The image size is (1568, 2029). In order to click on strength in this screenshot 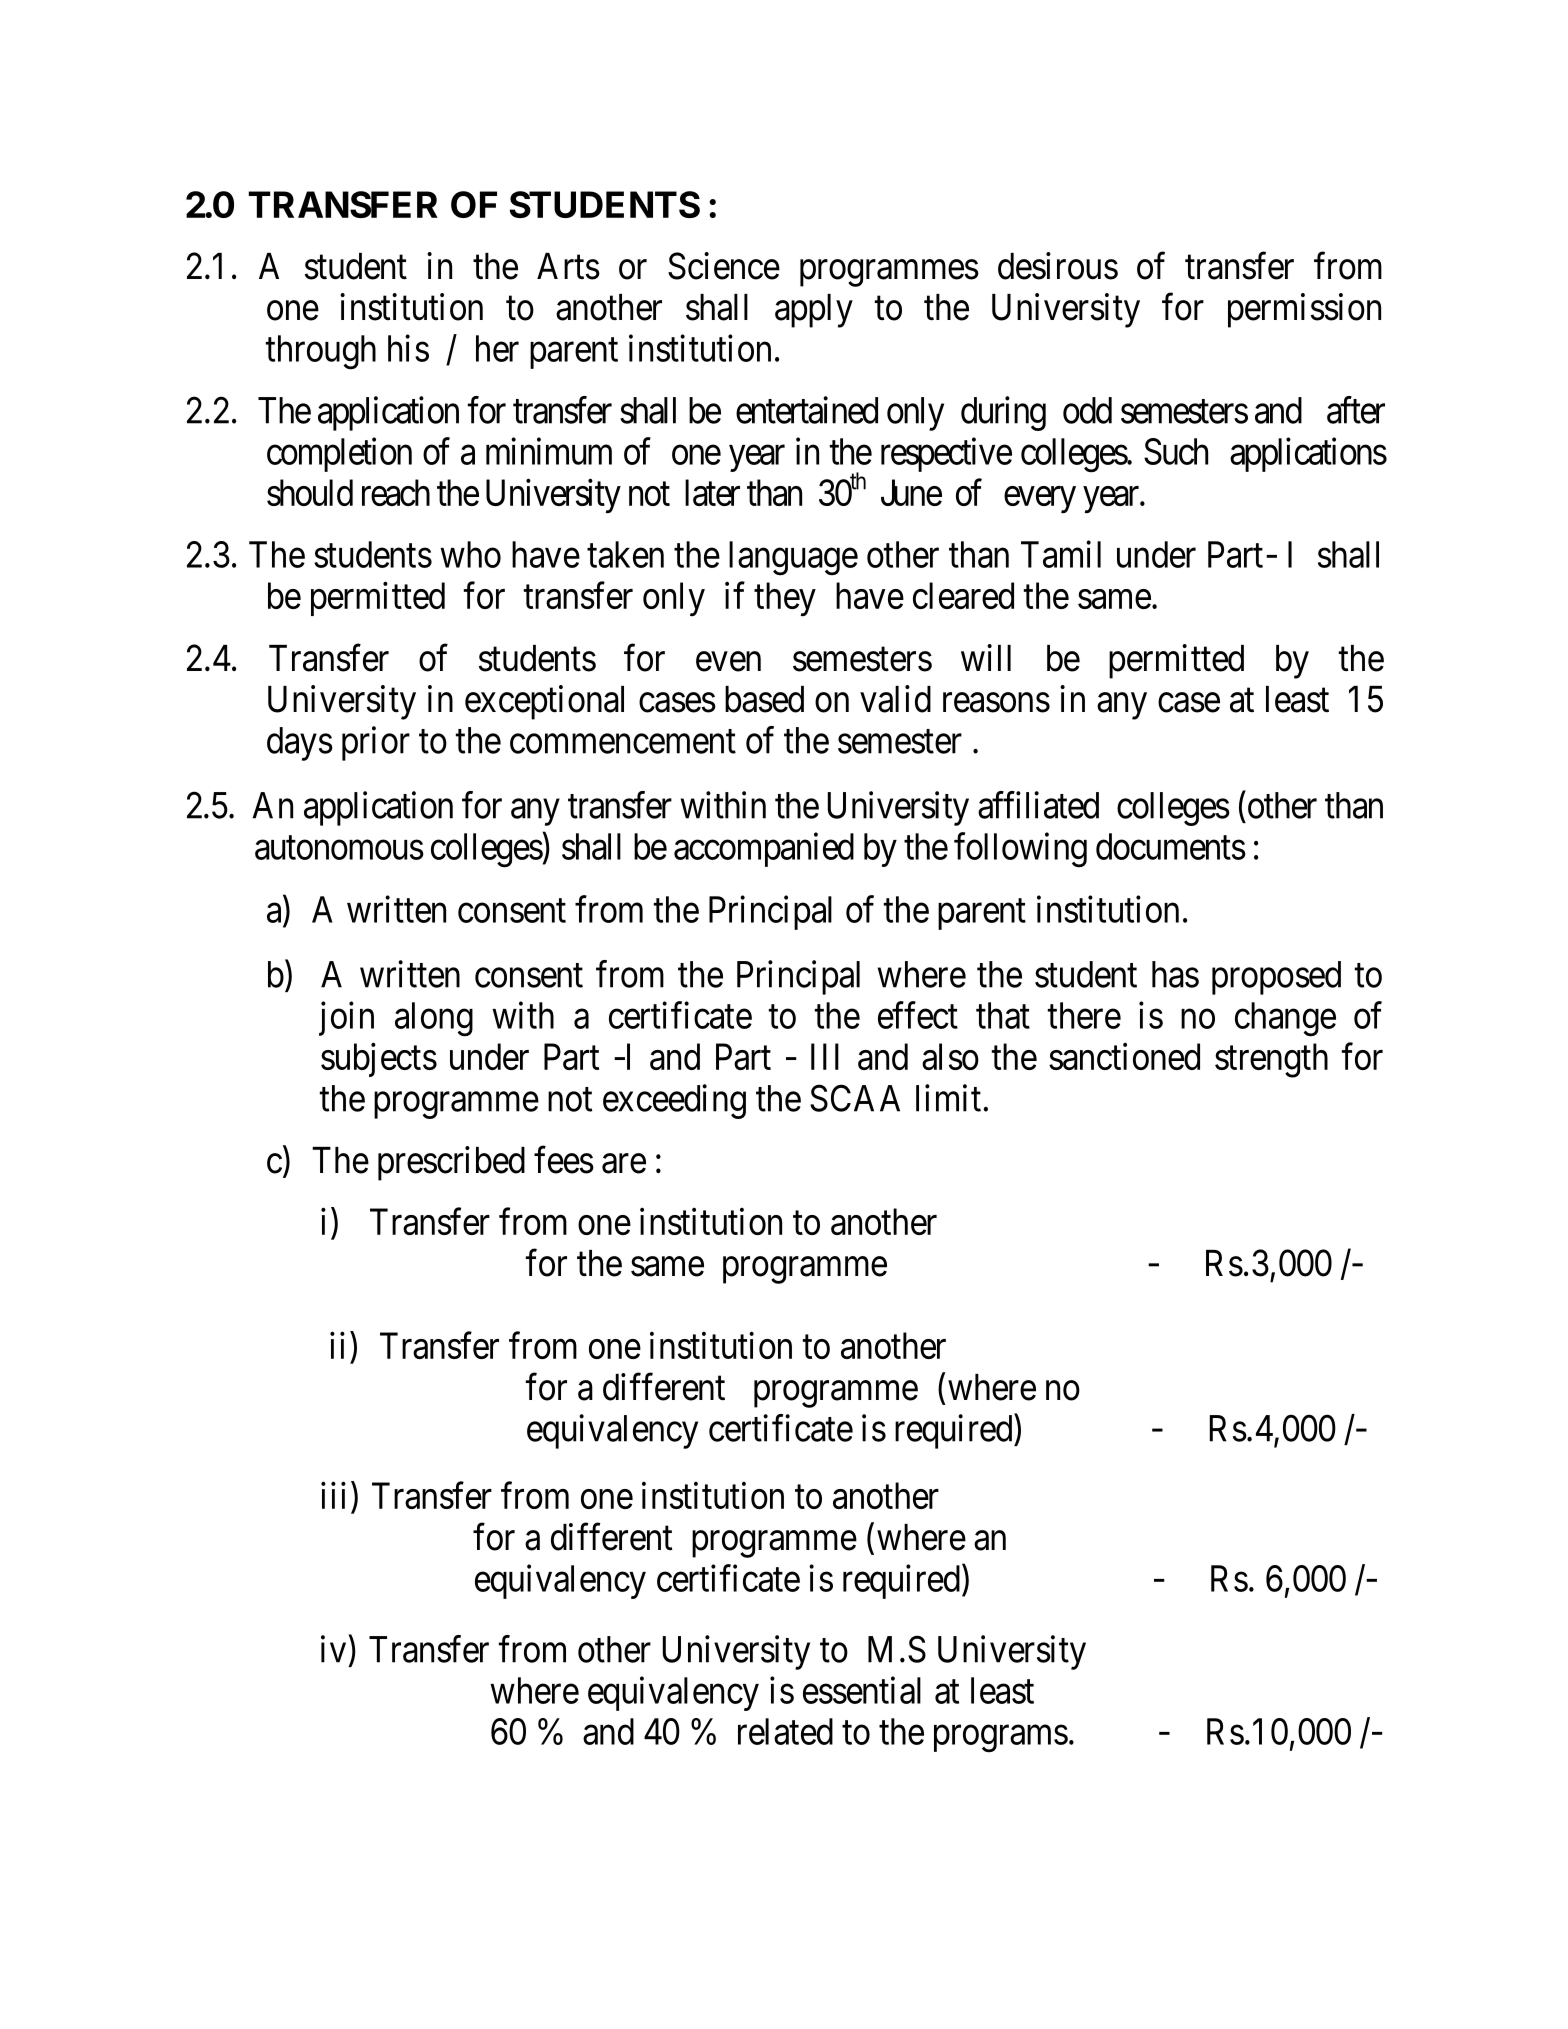, I will do `click(1271, 1060)`.
